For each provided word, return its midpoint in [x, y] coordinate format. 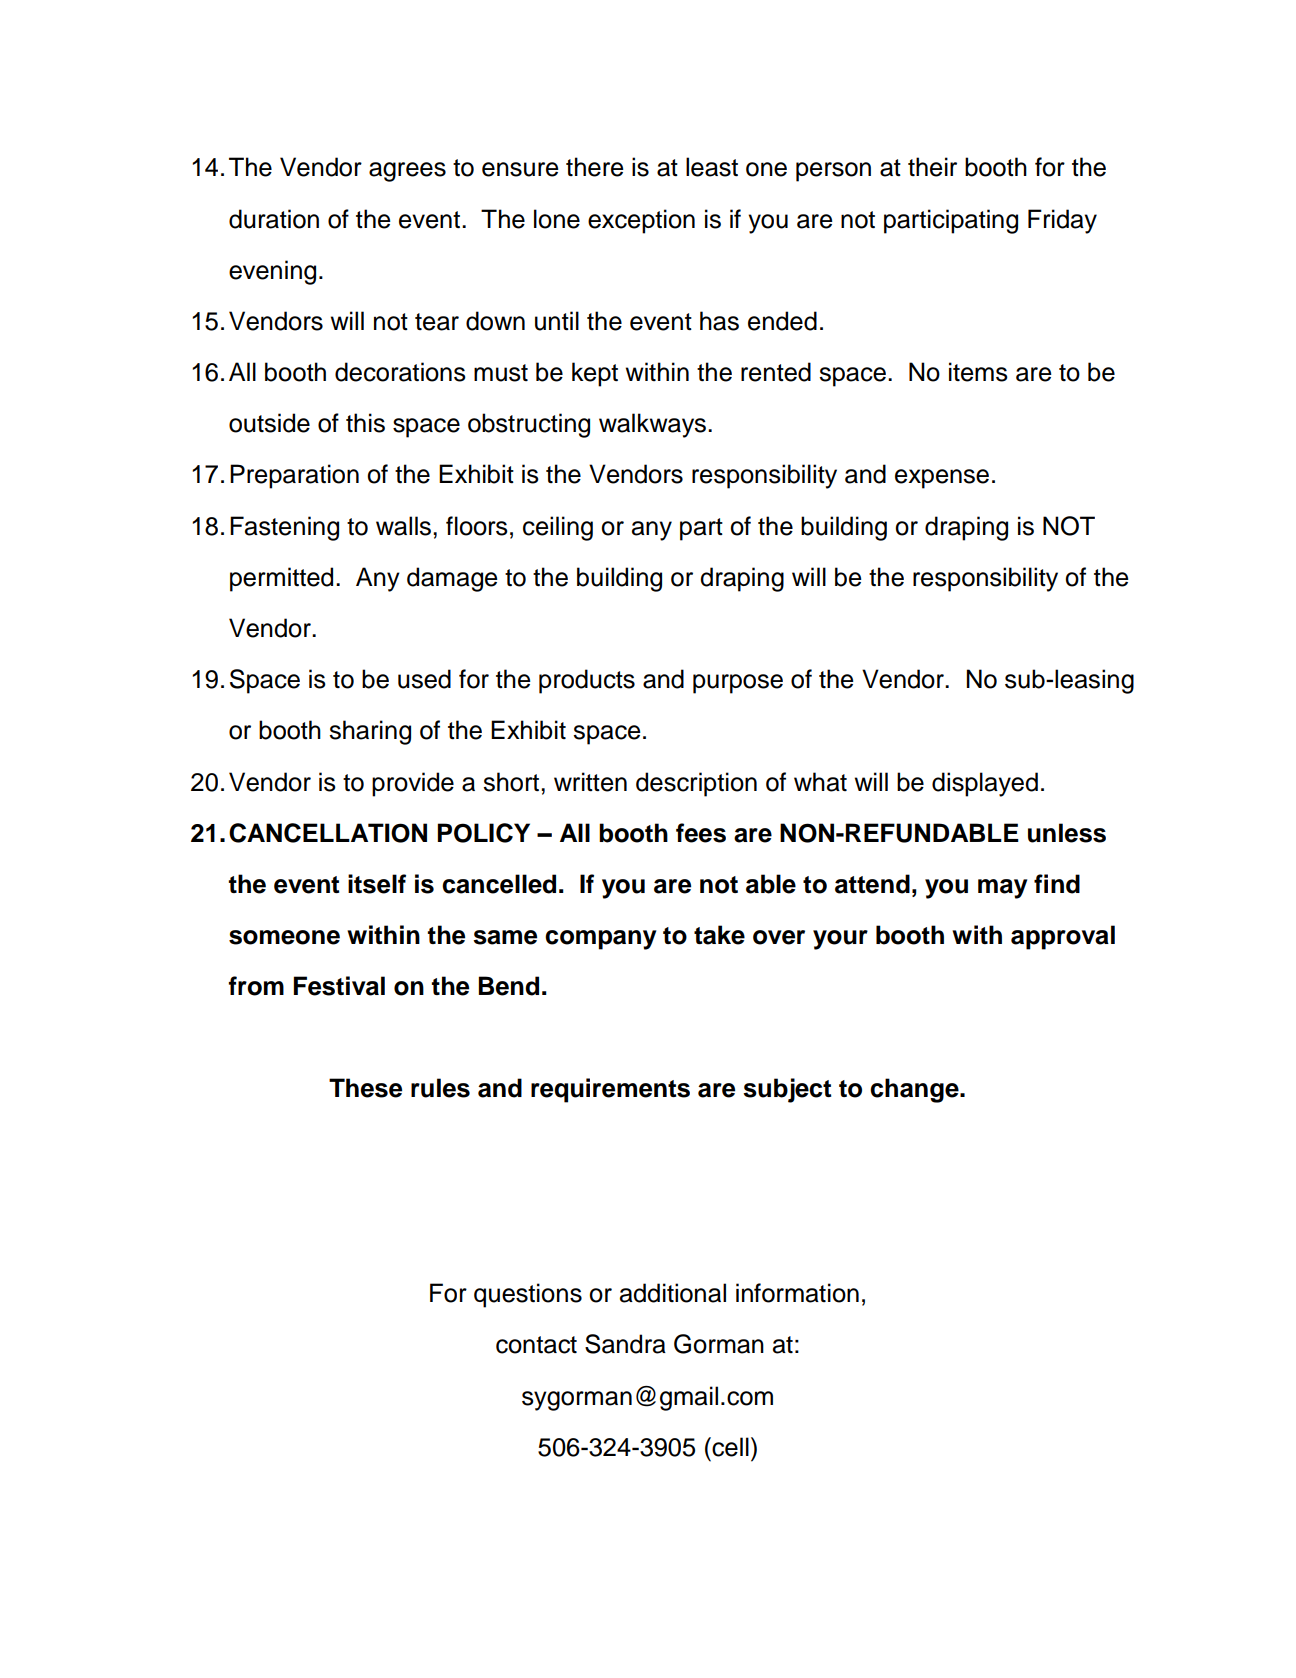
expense [942, 479]
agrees [407, 172]
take [719, 935]
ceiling [558, 528]
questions [528, 1295]
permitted [281, 579]
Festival [339, 986]
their [932, 167]
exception [641, 221]
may [1002, 889]
